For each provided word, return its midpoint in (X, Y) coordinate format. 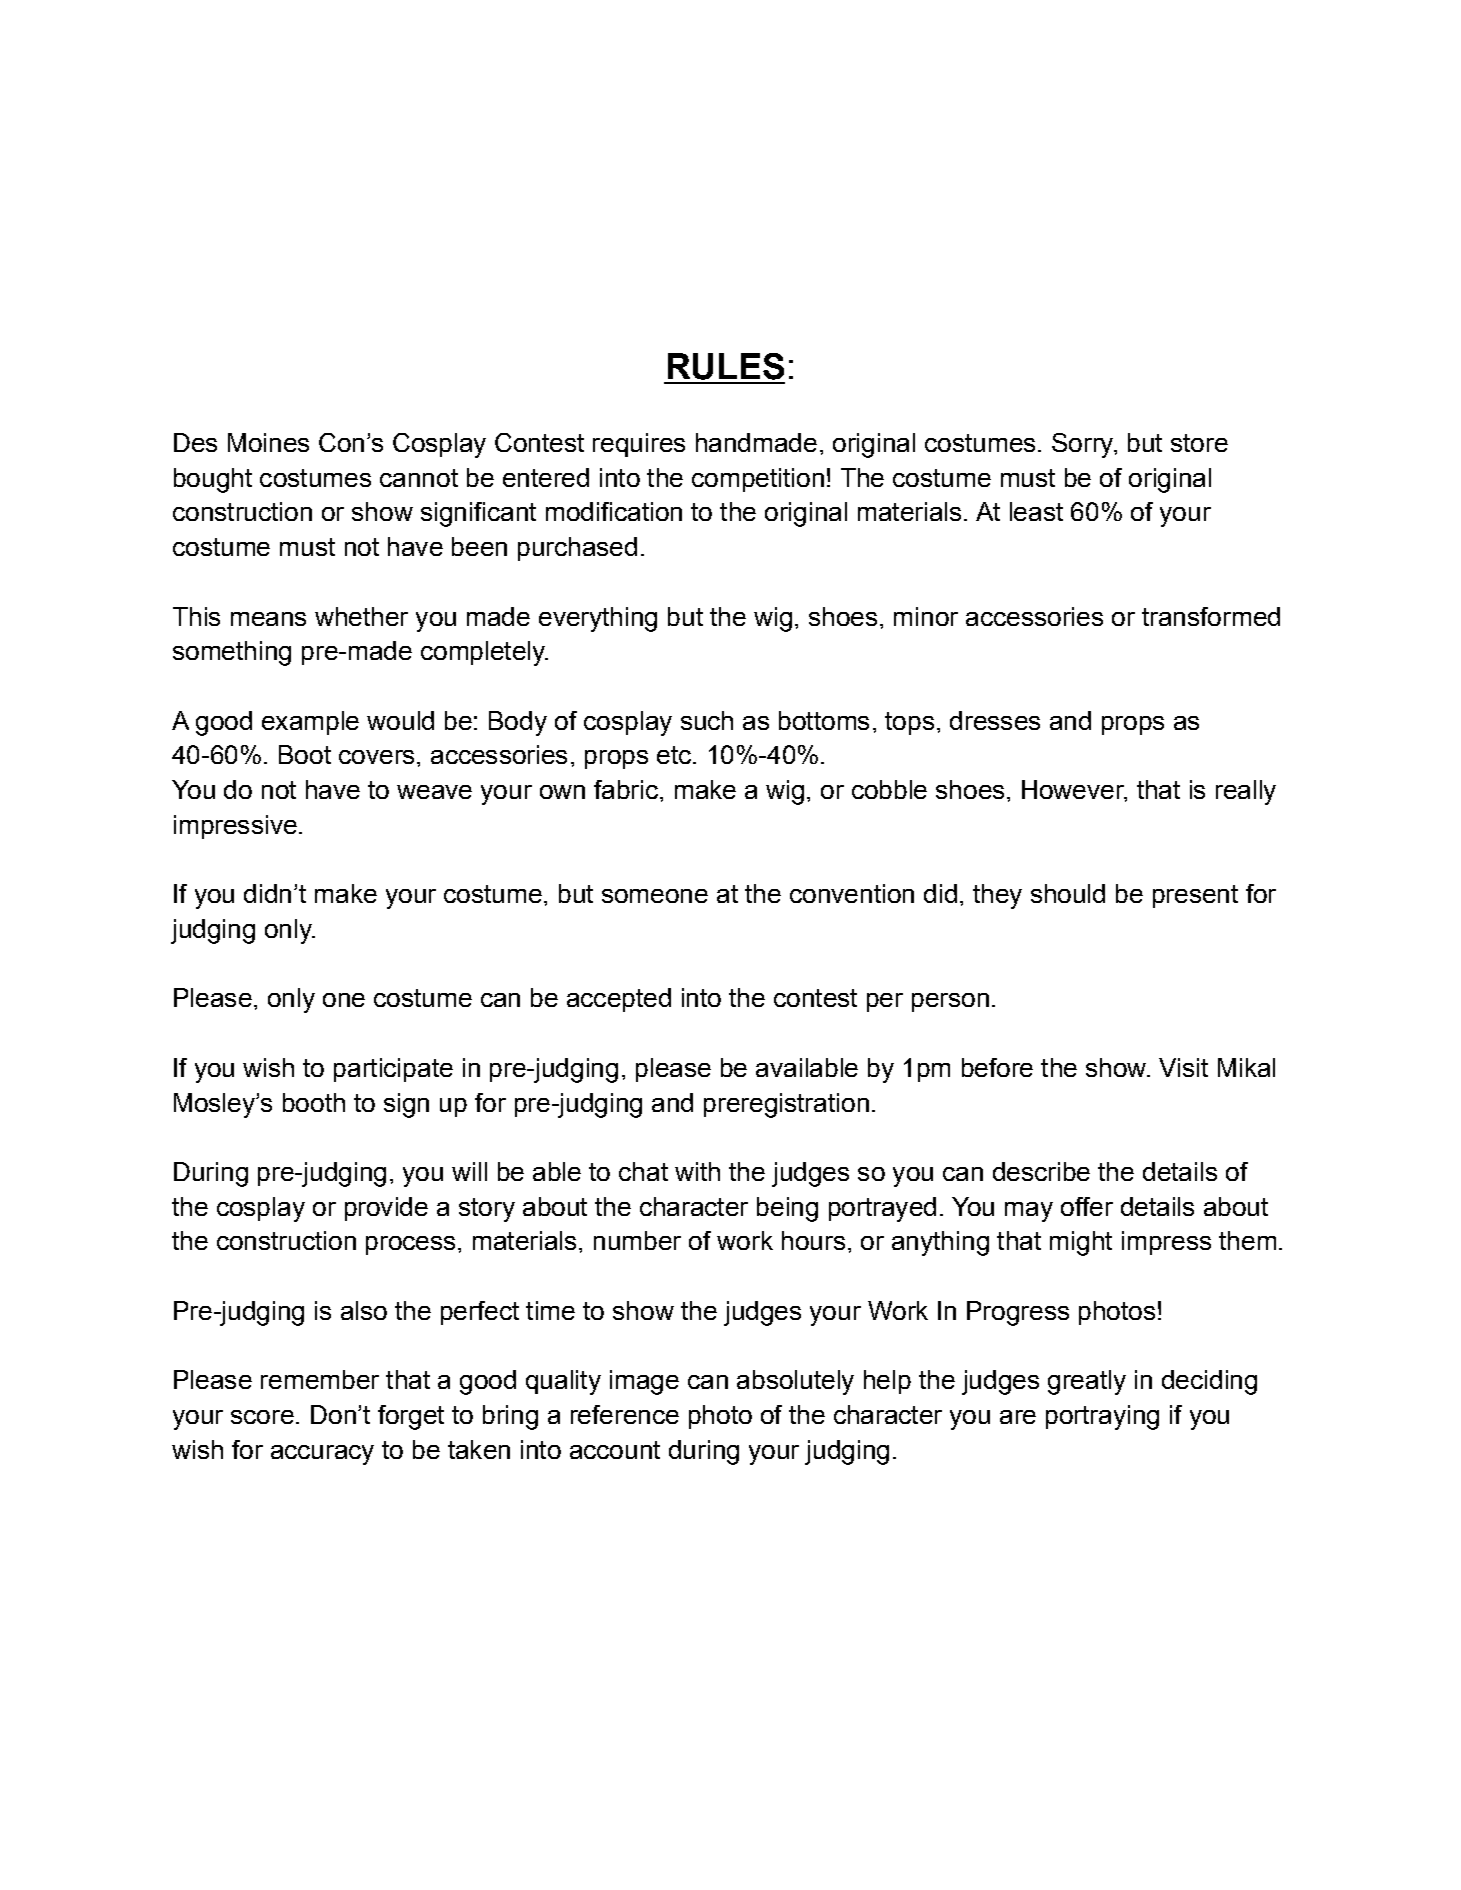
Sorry (1084, 445)
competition (758, 480)
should (1068, 893)
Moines (268, 442)
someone (655, 896)
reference (625, 1414)
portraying (1102, 1417)
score (262, 1417)
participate (393, 1070)
